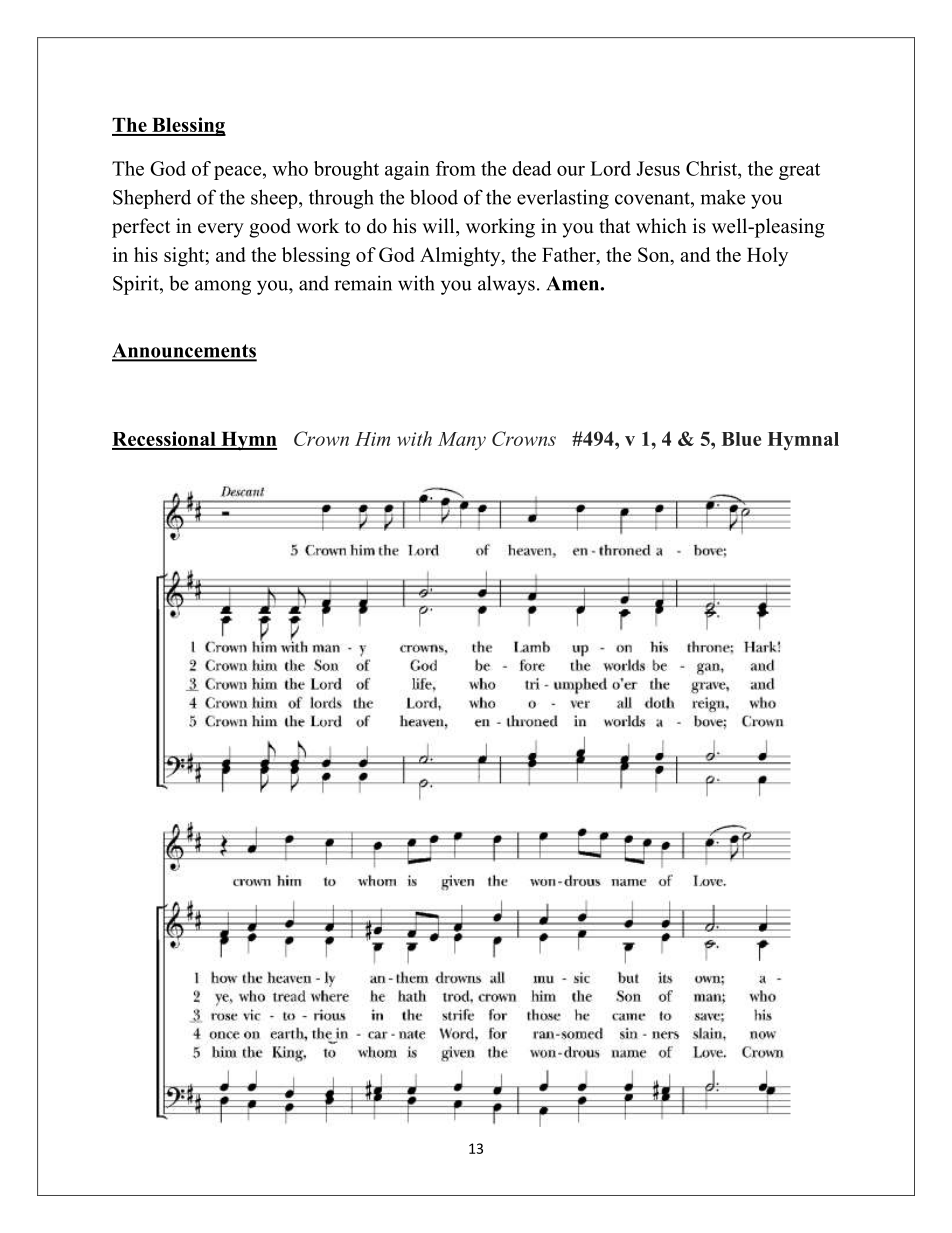 This screenshot has height=1233, width=952. What do you see at coordinates (658, 168) in the screenshot?
I see `Jesus` at bounding box center [658, 168].
